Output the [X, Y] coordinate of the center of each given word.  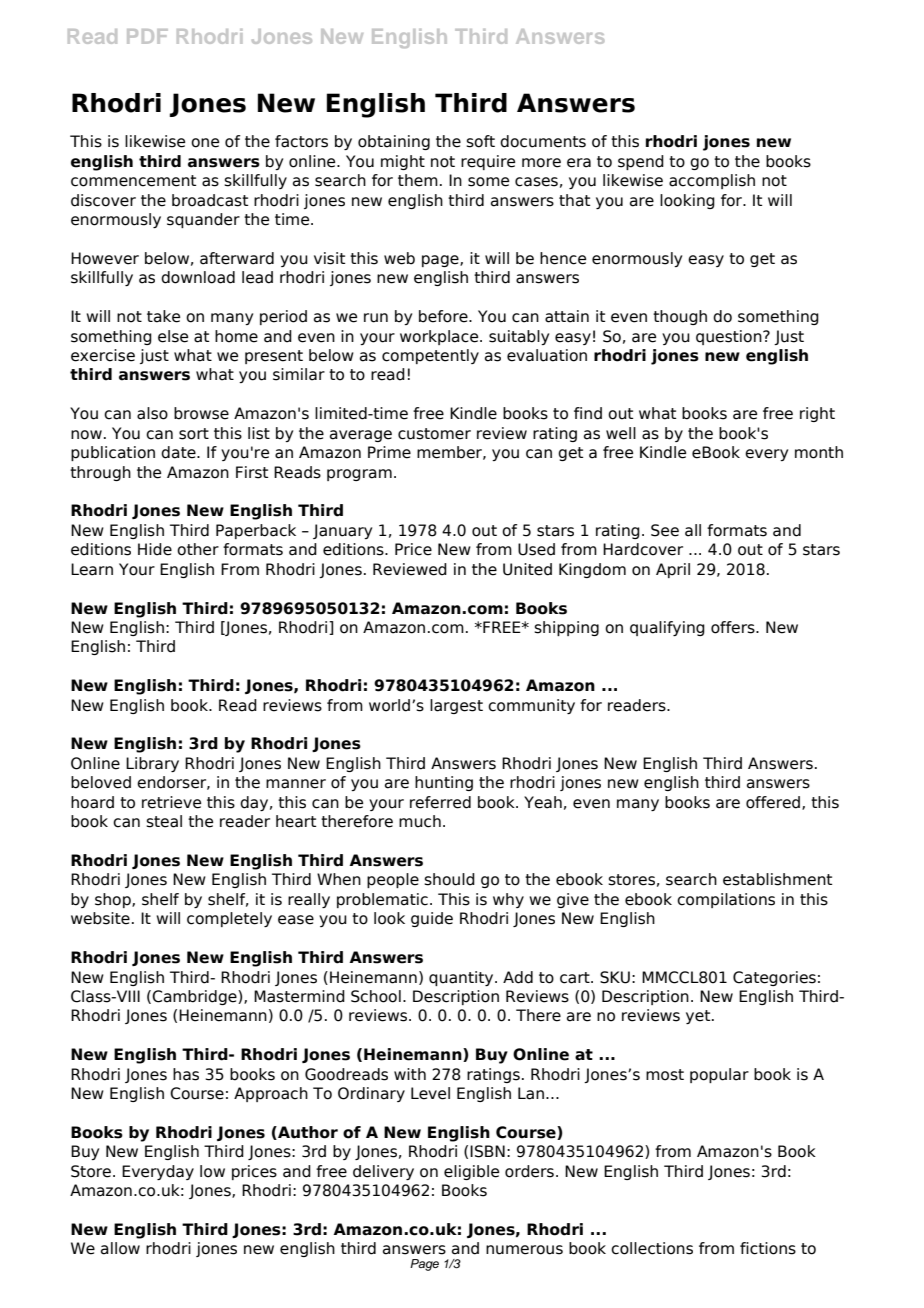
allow [120, 1248]
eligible [471, 1172]
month [819, 452]
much [420, 821]
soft [480, 141]
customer [434, 434]
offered [774, 803]
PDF [147, 36]
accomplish [712, 181]
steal [164, 821]
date [179, 452]
